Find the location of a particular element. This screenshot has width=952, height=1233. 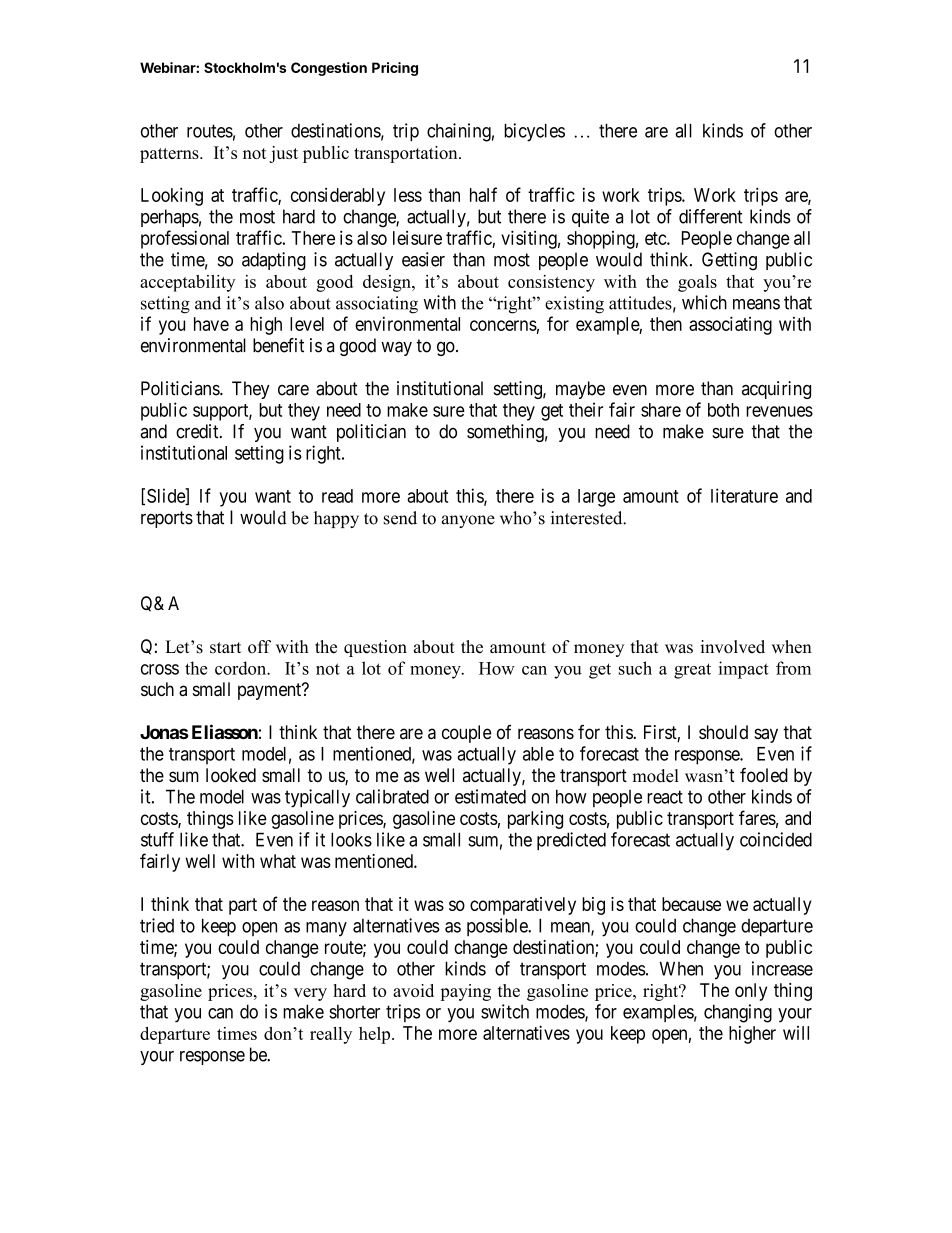

couple is located at coordinates (467, 734).
